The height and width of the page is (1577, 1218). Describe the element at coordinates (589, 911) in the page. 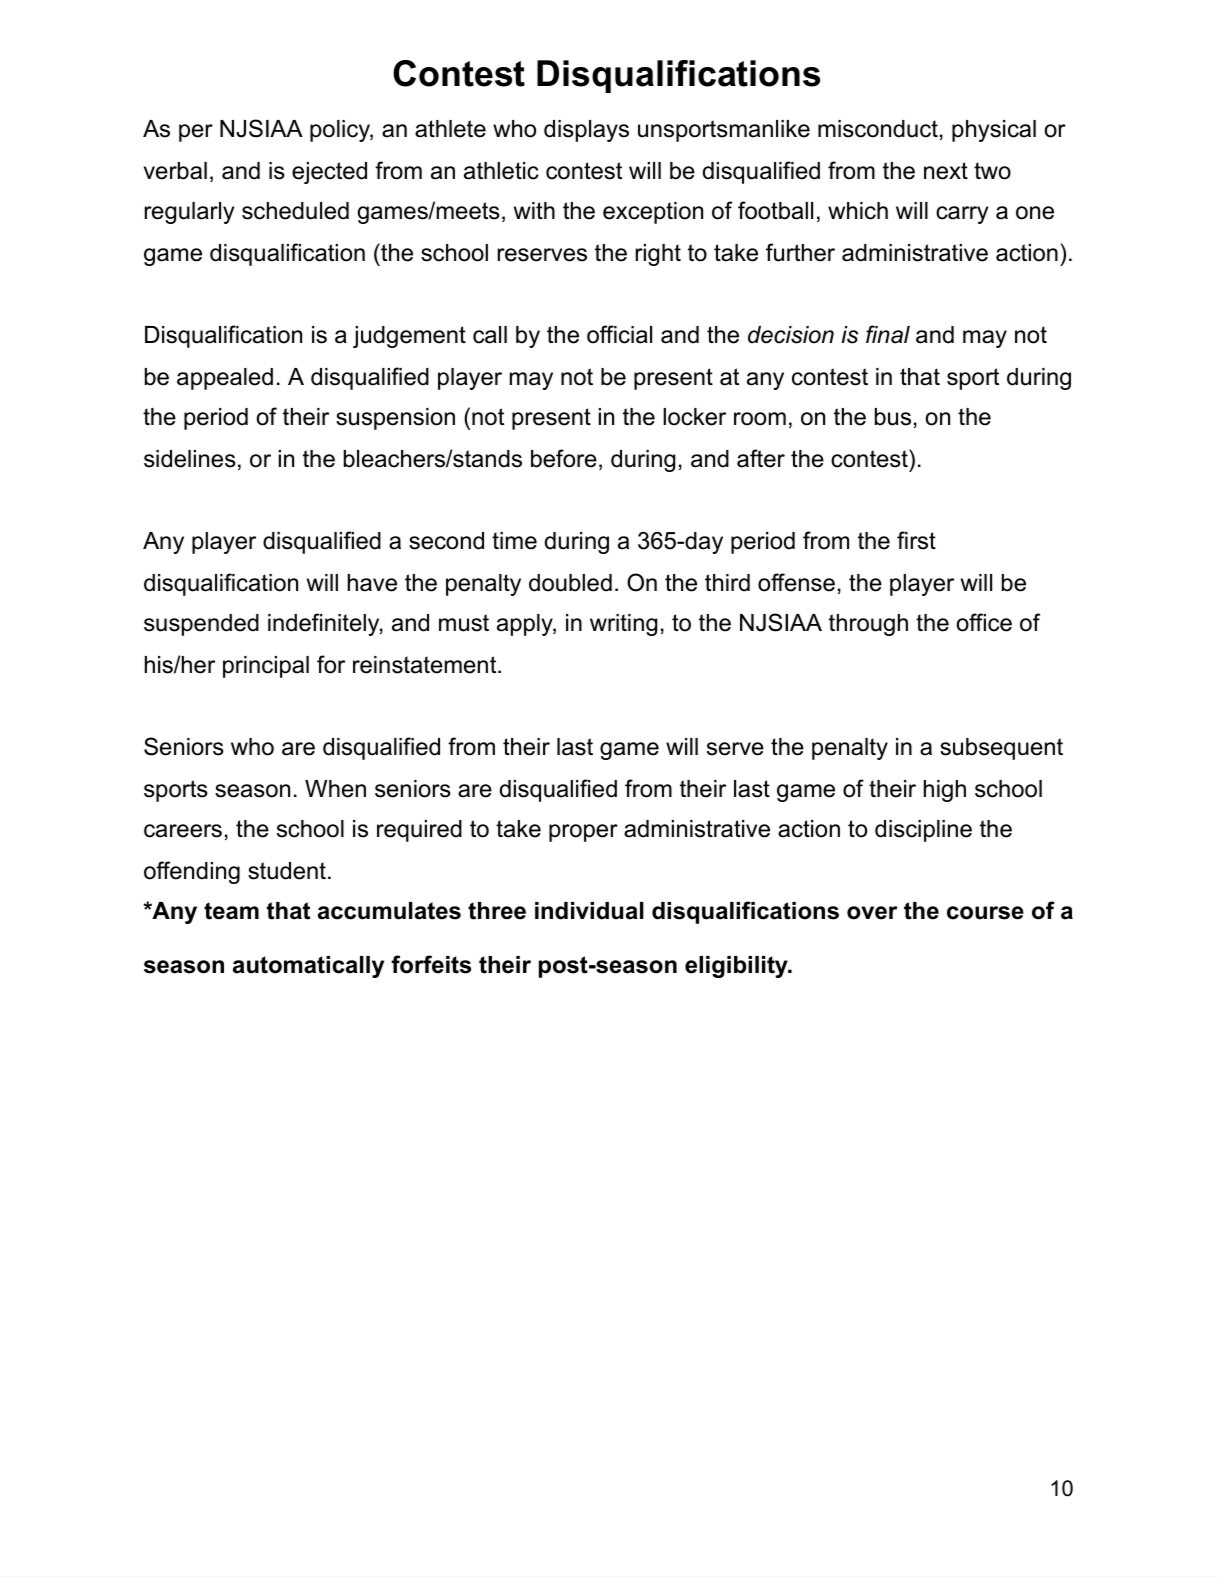

I see `individual` at that location.
